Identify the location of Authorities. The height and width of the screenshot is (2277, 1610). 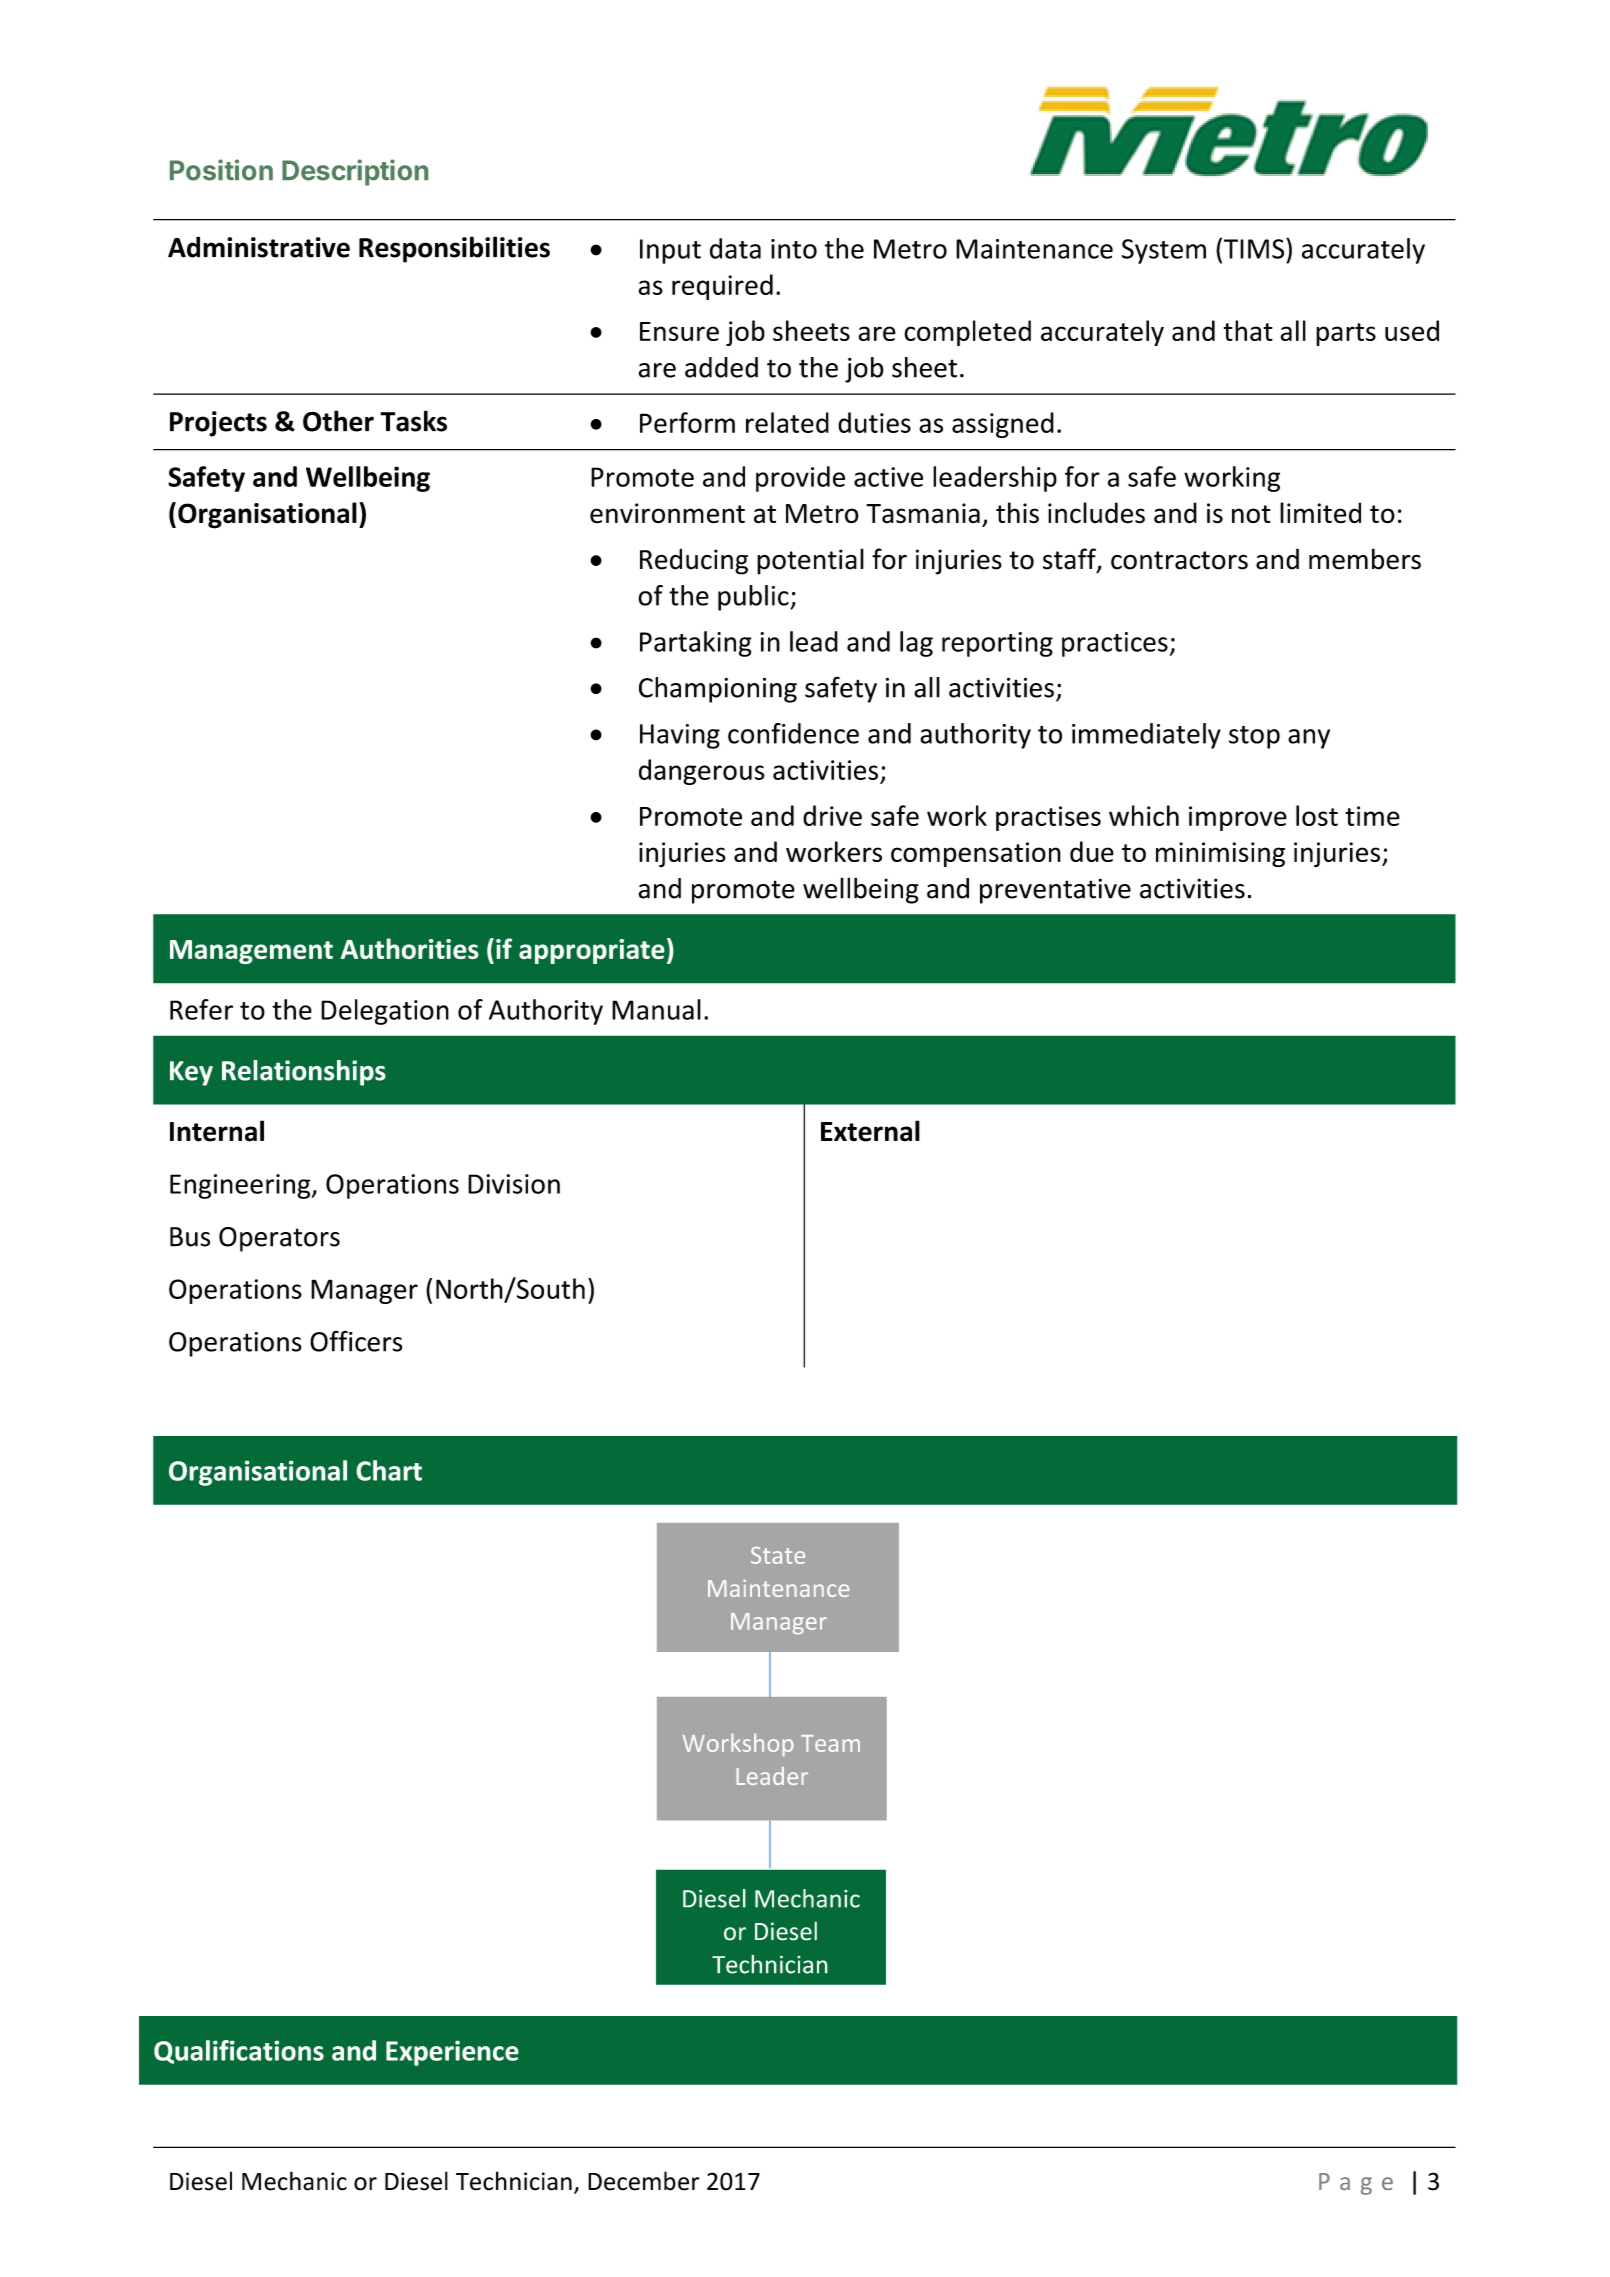
(410, 949).
